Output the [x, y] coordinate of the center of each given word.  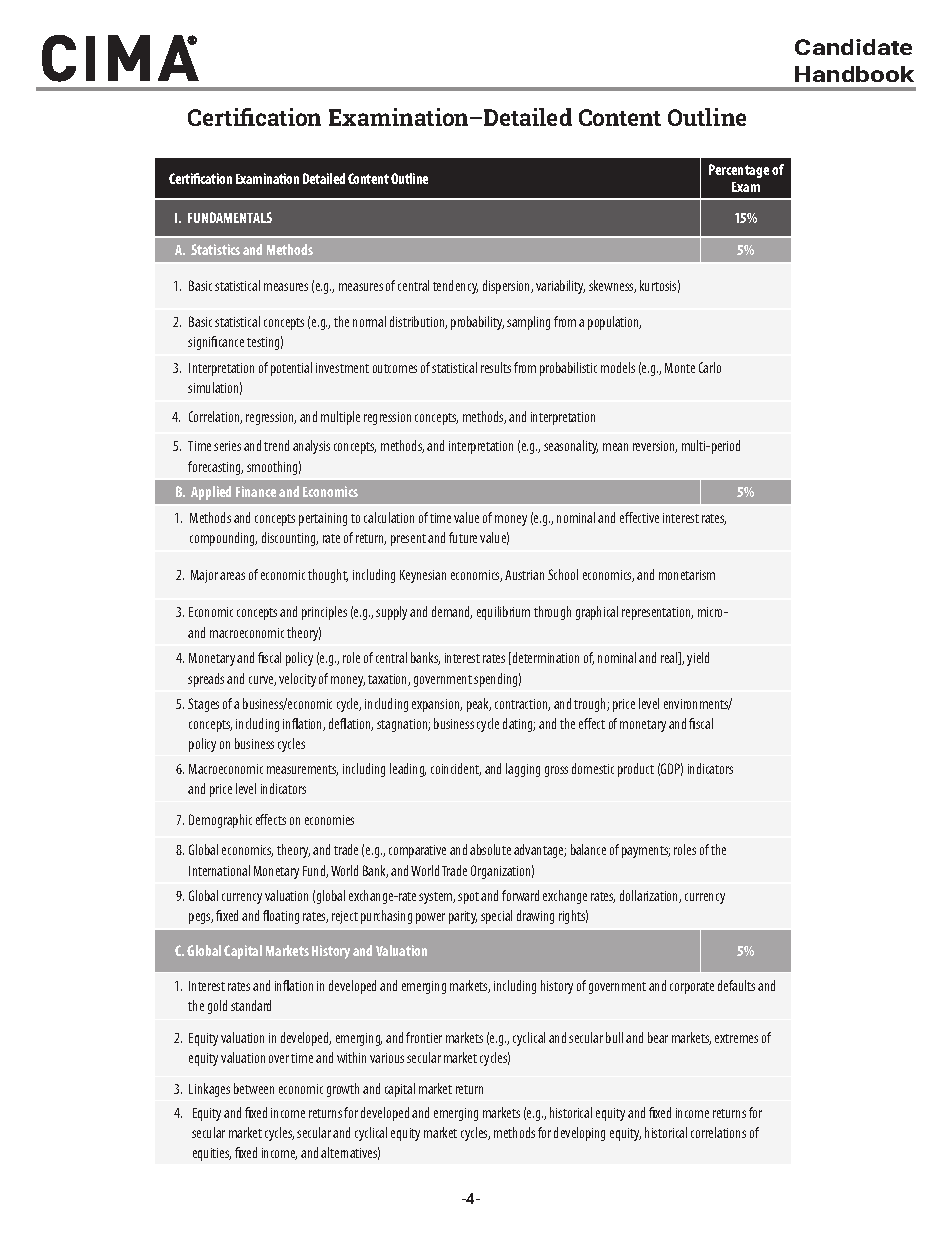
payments [646, 852]
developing [579, 1134]
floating [281, 917]
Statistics [215, 249]
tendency [455, 287]
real [670, 658]
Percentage [739, 171]
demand [452, 612]
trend [276, 445]
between [254, 1088]
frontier [424, 1037]
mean [615, 447]
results [496, 367]
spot [468, 898]
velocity [297, 680]
